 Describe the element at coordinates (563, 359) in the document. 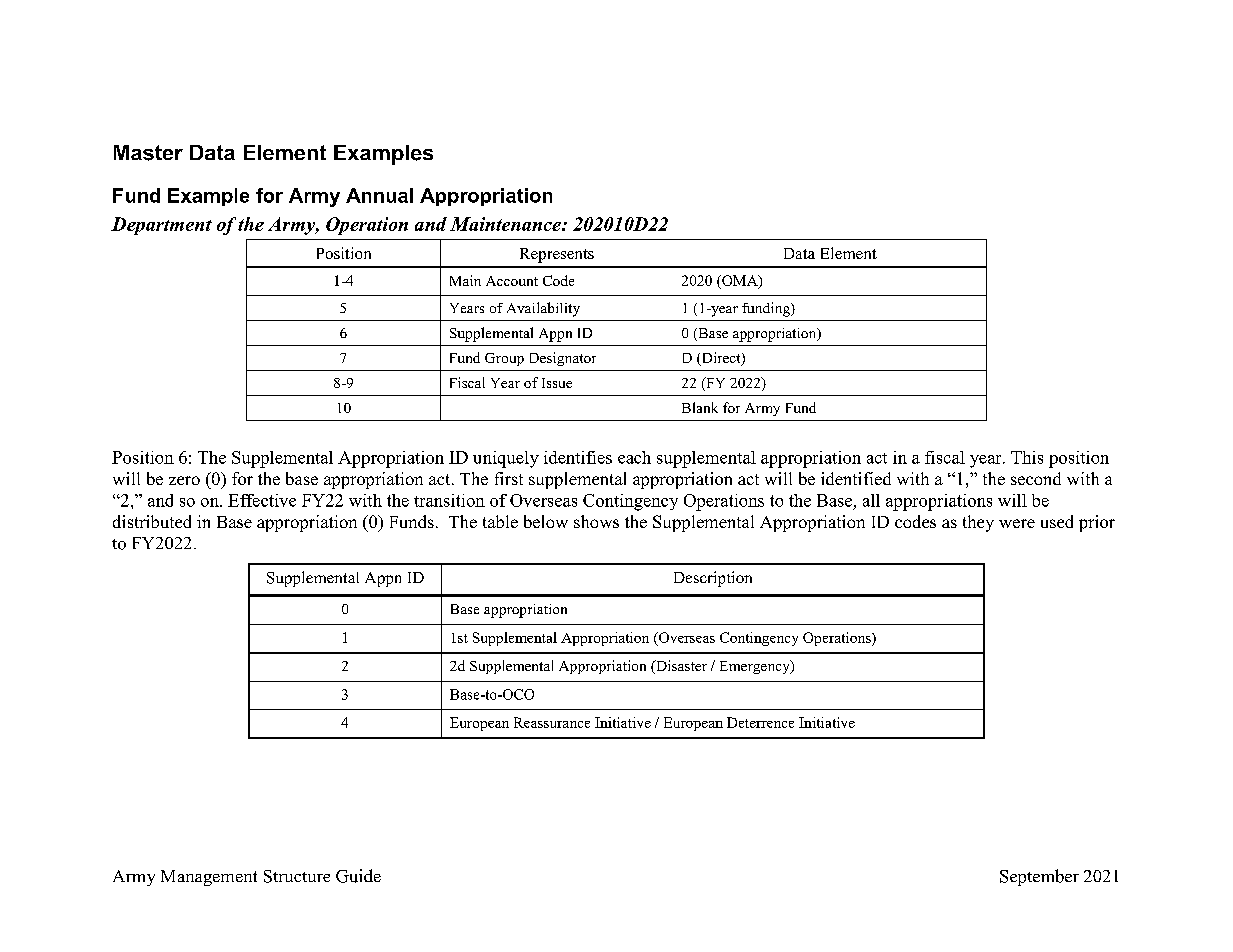

I see `Designator` at that location.
